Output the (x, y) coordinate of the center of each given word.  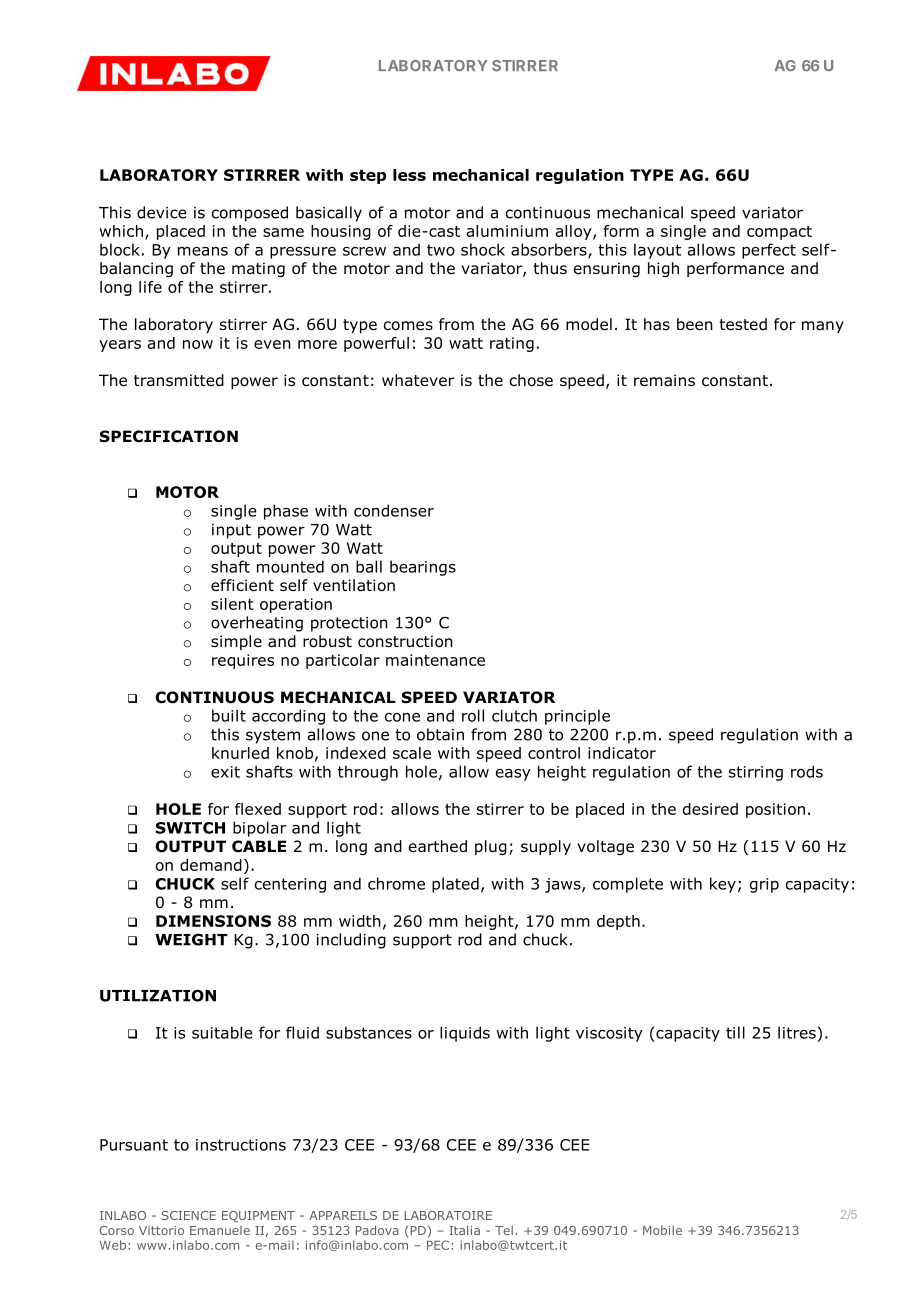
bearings (423, 568)
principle (577, 717)
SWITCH (190, 828)
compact (779, 233)
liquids (465, 1034)
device (162, 212)
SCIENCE (188, 1215)
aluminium (507, 231)
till (735, 1032)
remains (664, 380)
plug (491, 847)
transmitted (179, 380)
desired (710, 809)
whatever (418, 380)
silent (232, 604)
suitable (222, 1032)
